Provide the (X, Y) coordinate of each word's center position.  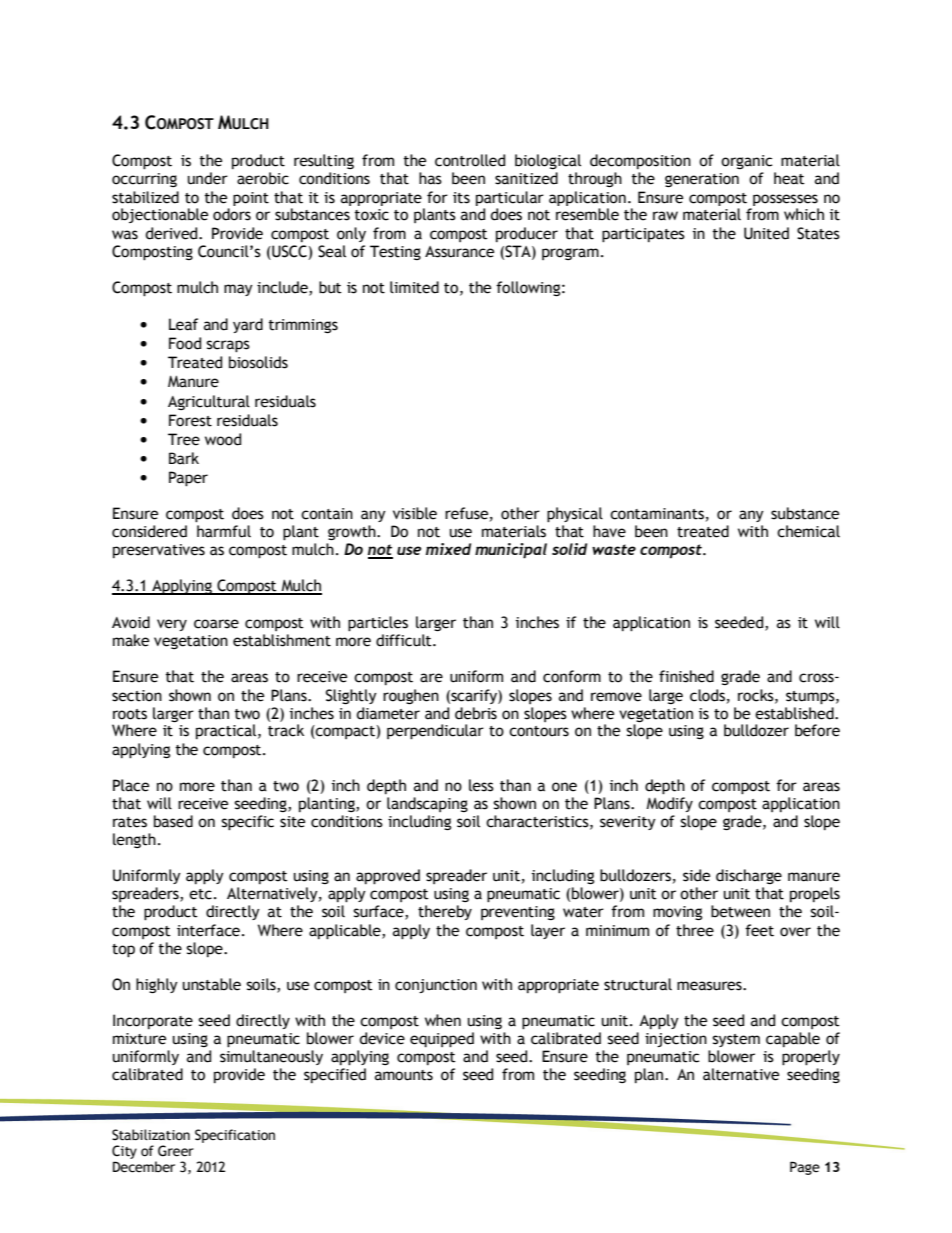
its (461, 198)
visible (415, 513)
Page (805, 1168)
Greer (176, 1151)
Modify (669, 804)
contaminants (657, 514)
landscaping (427, 804)
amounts (404, 1075)
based (173, 821)
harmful (224, 531)
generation (702, 180)
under (208, 178)
